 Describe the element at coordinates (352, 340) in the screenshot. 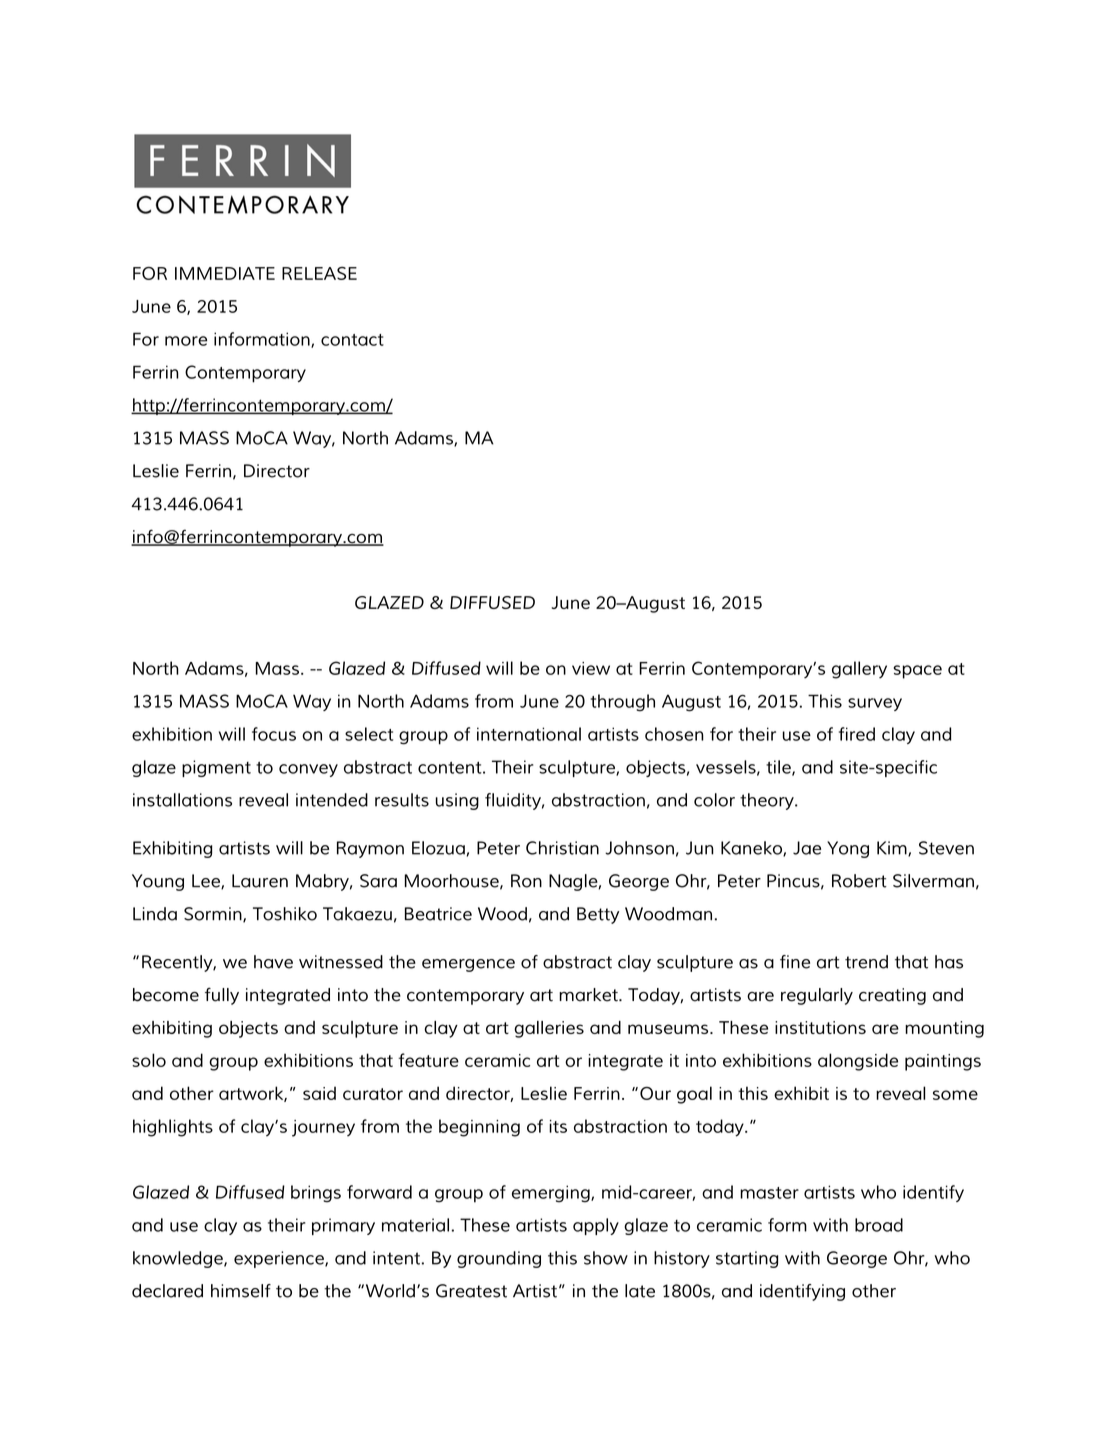

I see `contact` at that location.
